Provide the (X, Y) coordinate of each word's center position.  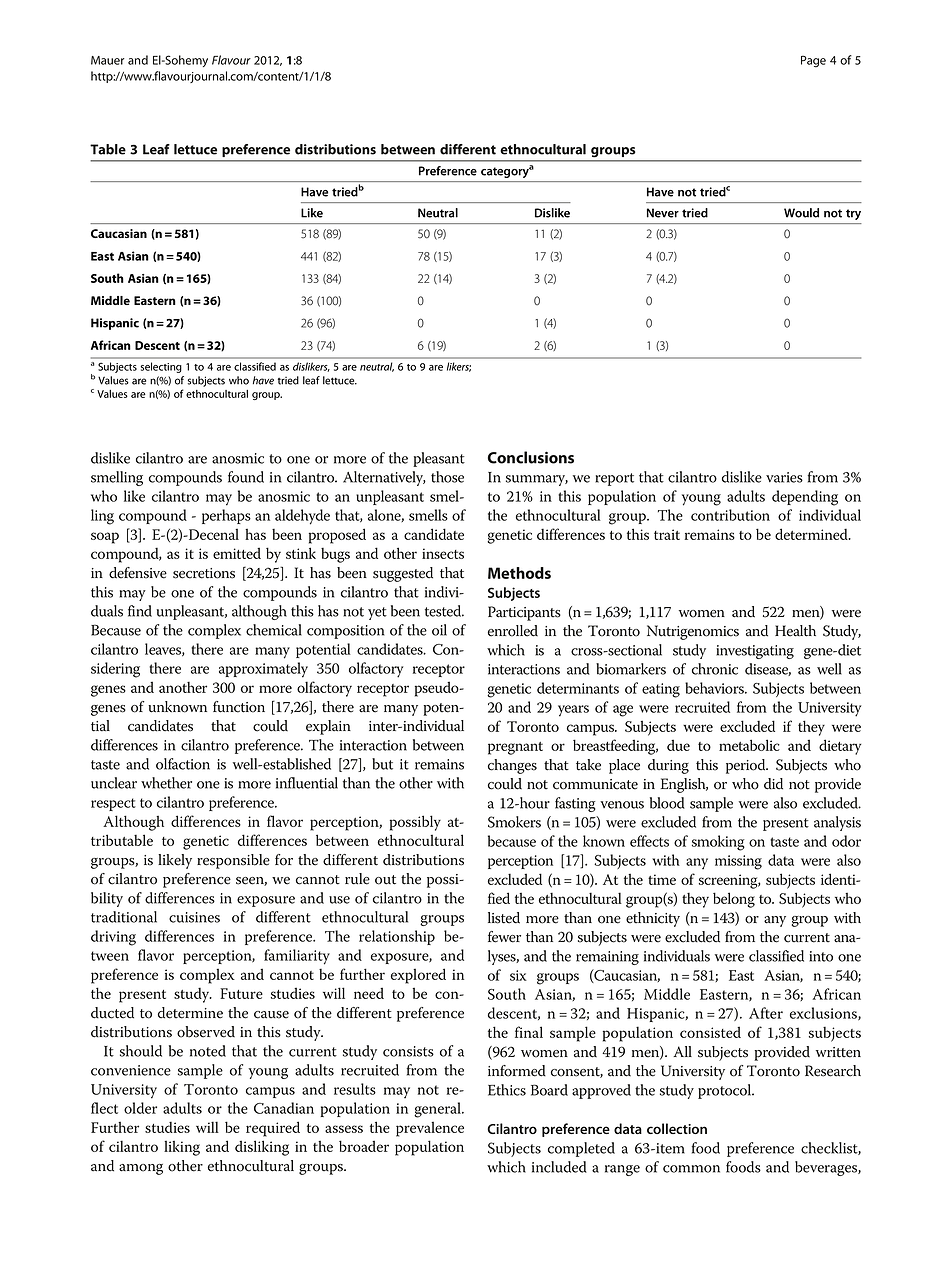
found (246, 477)
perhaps (226, 516)
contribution (730, 515)
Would (801, 213)
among (141, 1169)
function (239, 707)
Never (663, 213)
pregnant (515, 748)
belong (734, 900)
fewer (504, 937)
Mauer (108, 60)
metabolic (749, 745)
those (447, 477)
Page (813, 61)
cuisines (194, 917)
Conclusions (531, 457)
